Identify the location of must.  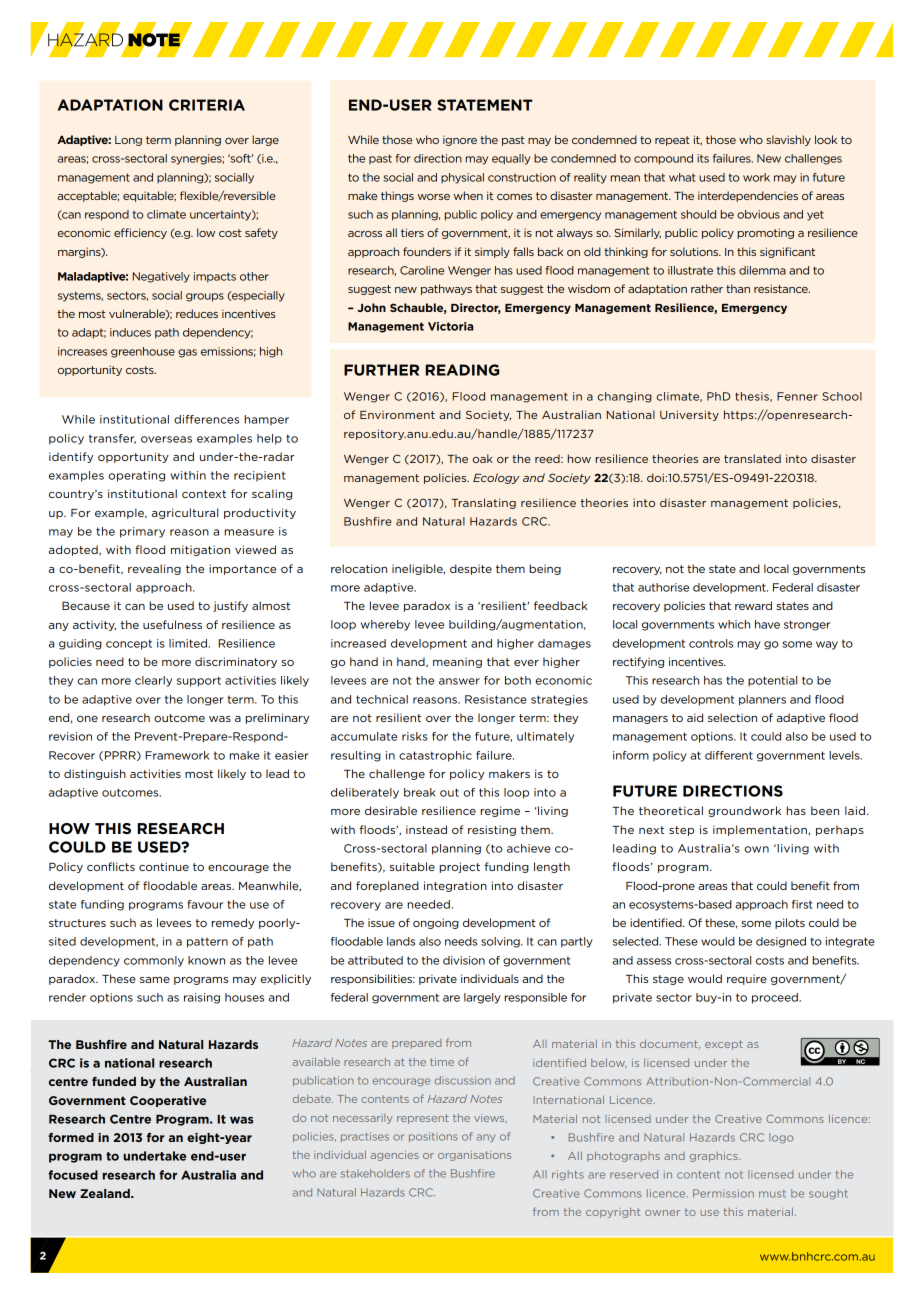
(772, 1194).
